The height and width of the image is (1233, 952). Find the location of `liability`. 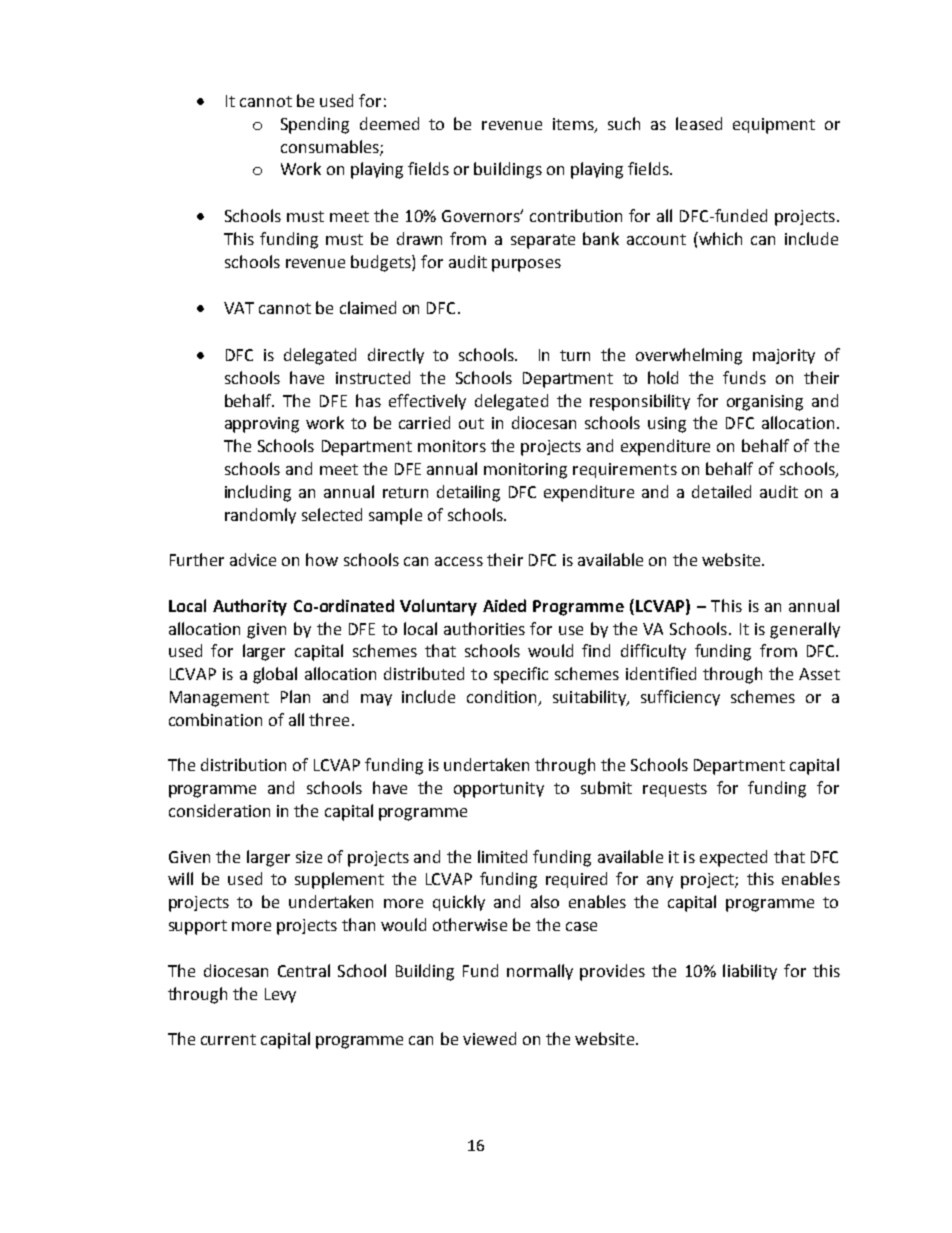

liability is located at coordinates (750, 972).
